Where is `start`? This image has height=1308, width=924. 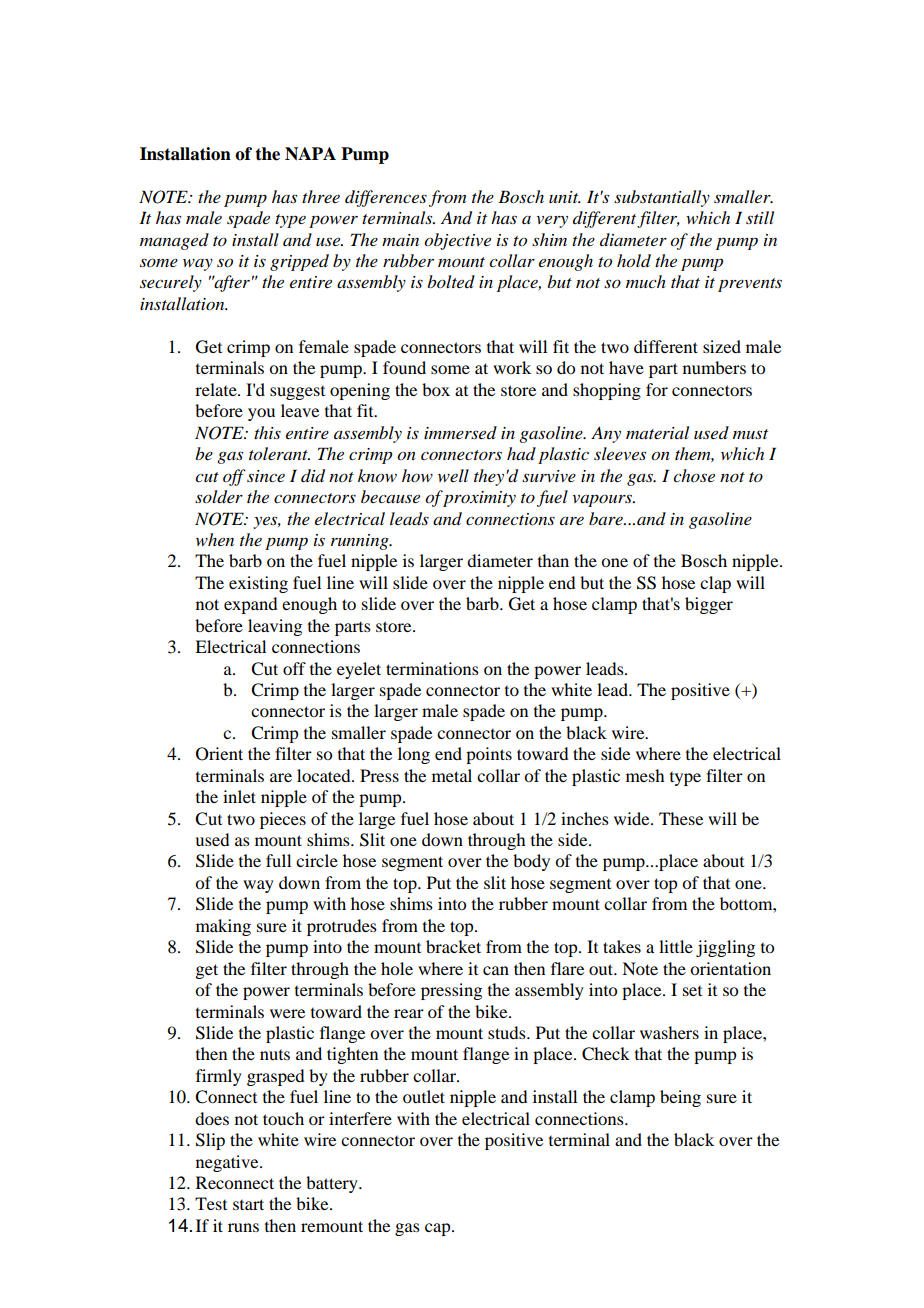 start is located at coordinates (248, 1204).
